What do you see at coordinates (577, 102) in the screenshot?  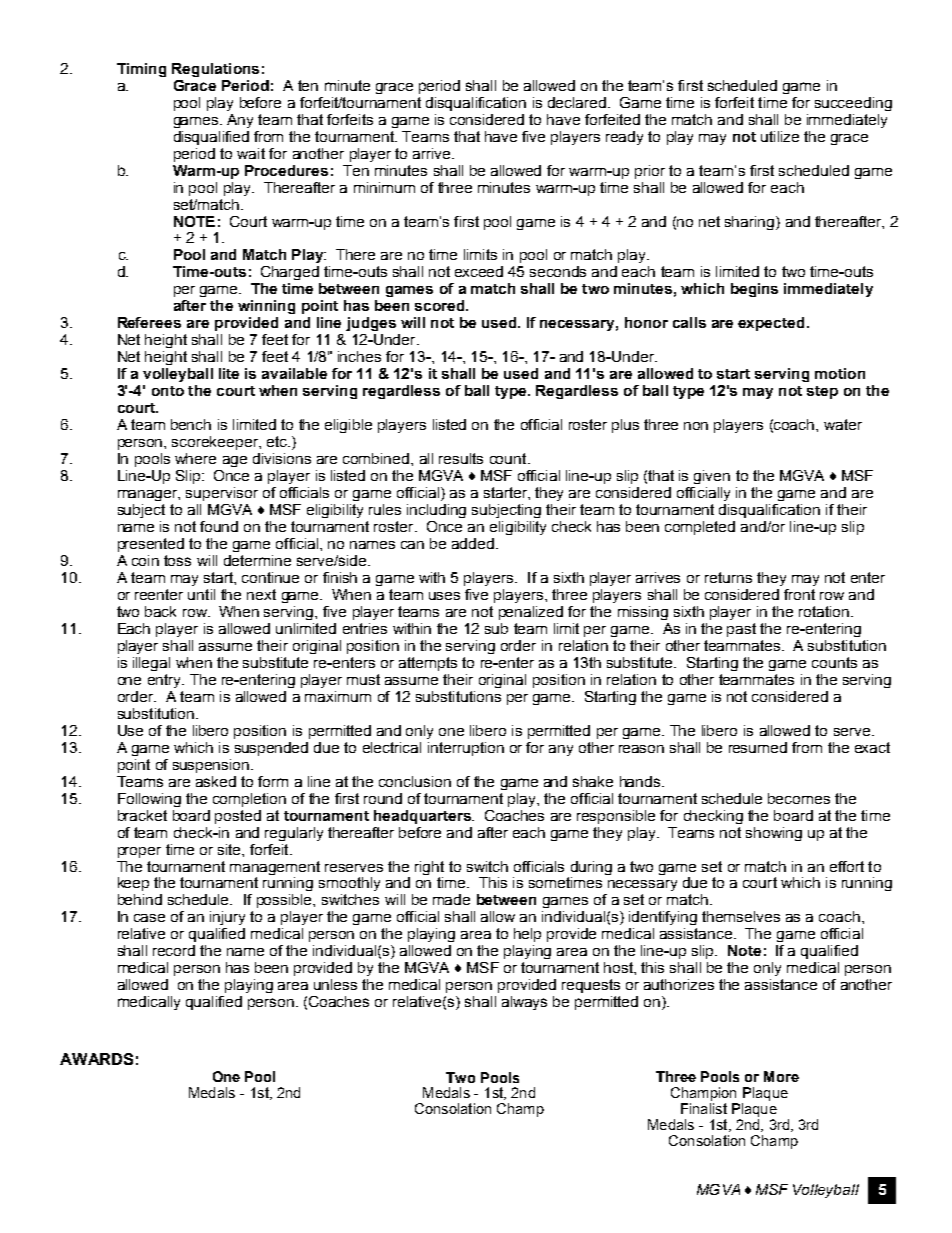 I see `declared` at bounding box center [577, 102].
